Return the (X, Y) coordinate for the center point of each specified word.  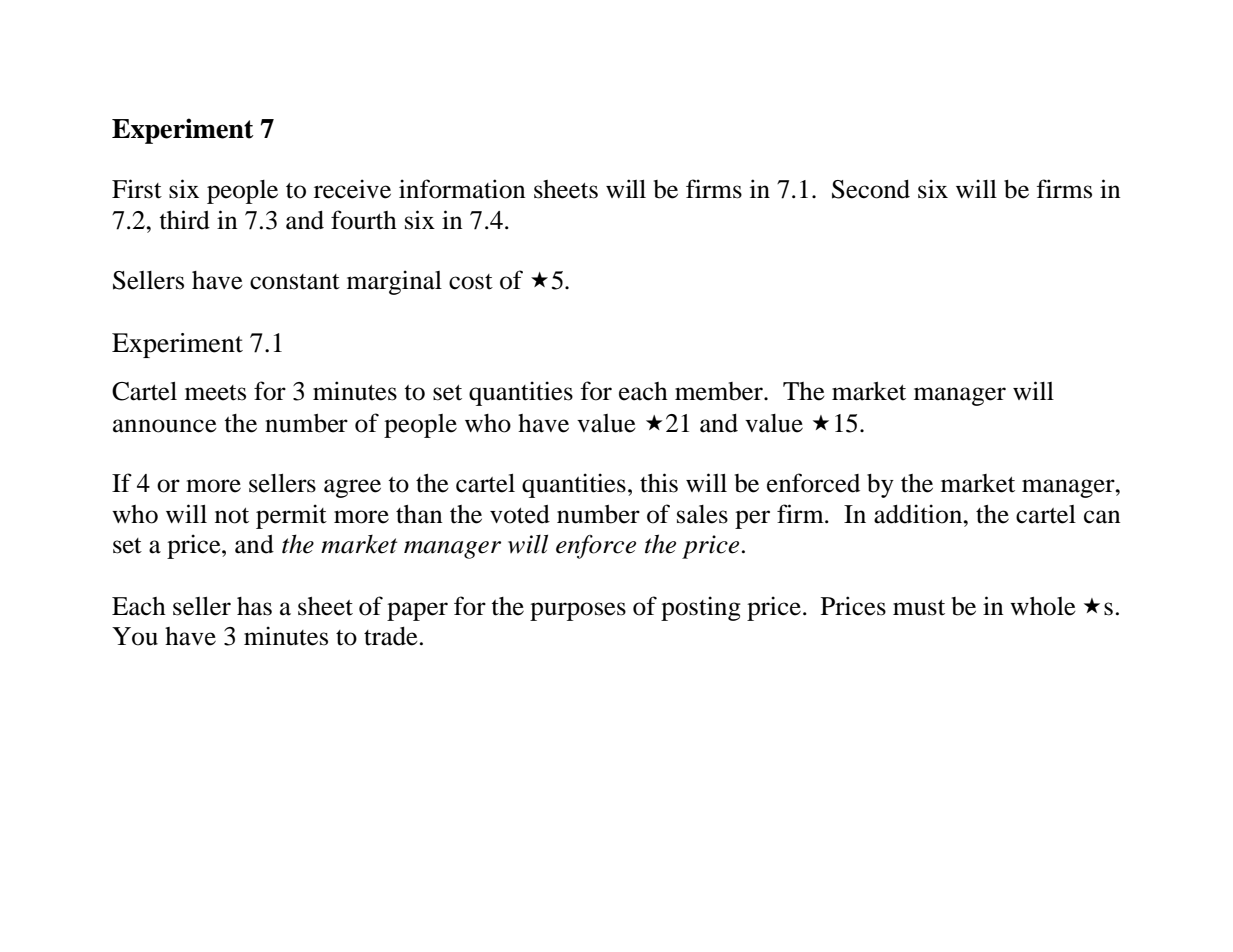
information (462, 189)
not (232, 516)
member (720, 391)
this (659, 483)
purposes (578, 611)
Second (871, 189)
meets (215, 393)
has (254, 606)
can (1102, 517)
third (185, 220)
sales (702, 514)
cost (471, 282)
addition (919, 514)
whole (1043, 606)
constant (295, 282)
